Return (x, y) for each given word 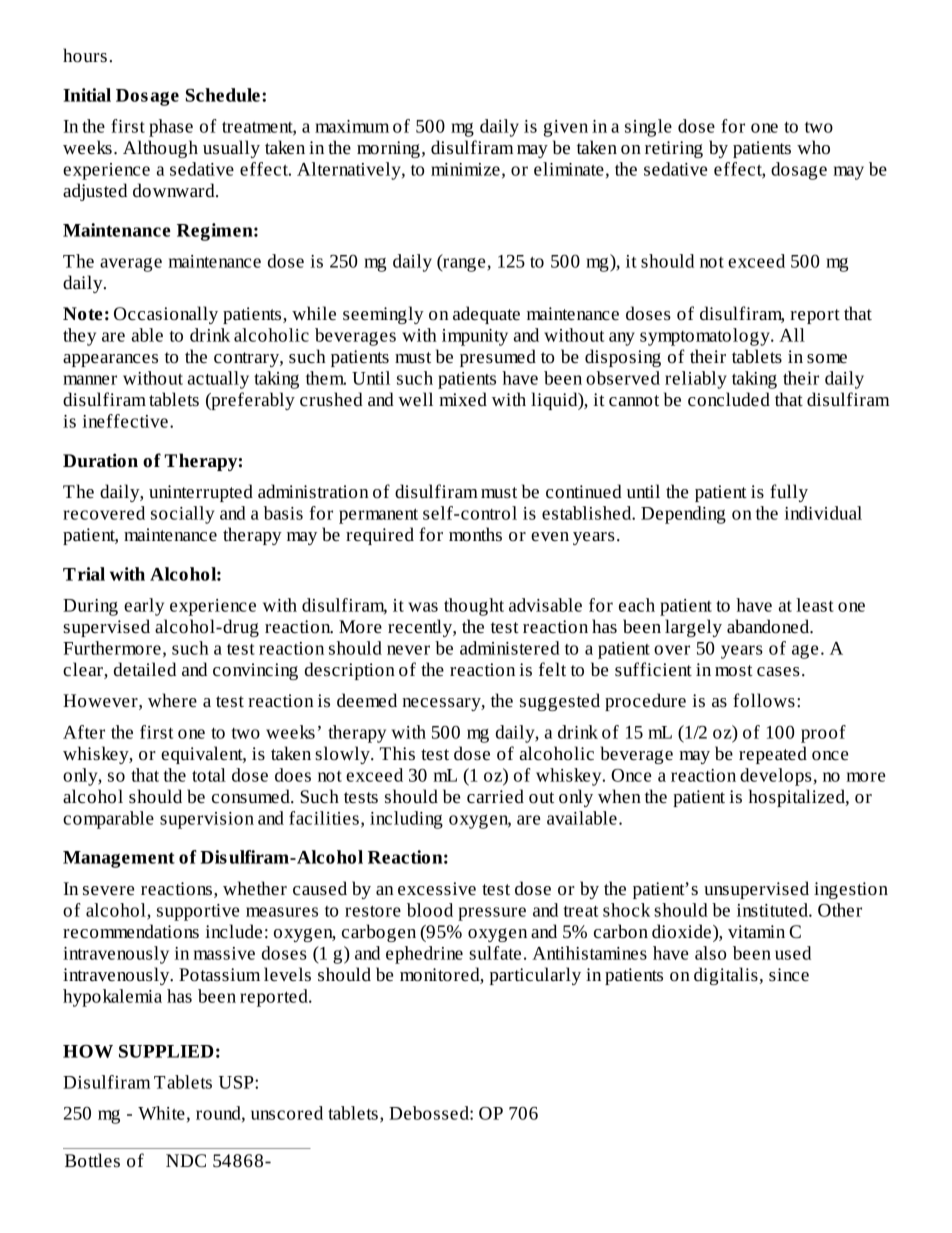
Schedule (223, 95)
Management (119, 859)
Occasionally (166, 315)
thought (474, 607)
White (161, 1113)
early (144, 607)
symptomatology (706, 337)
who (813, 147)
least (815, 605)
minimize (465, 169)
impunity (475, 337)
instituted (773, 910)
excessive (437, 889)
